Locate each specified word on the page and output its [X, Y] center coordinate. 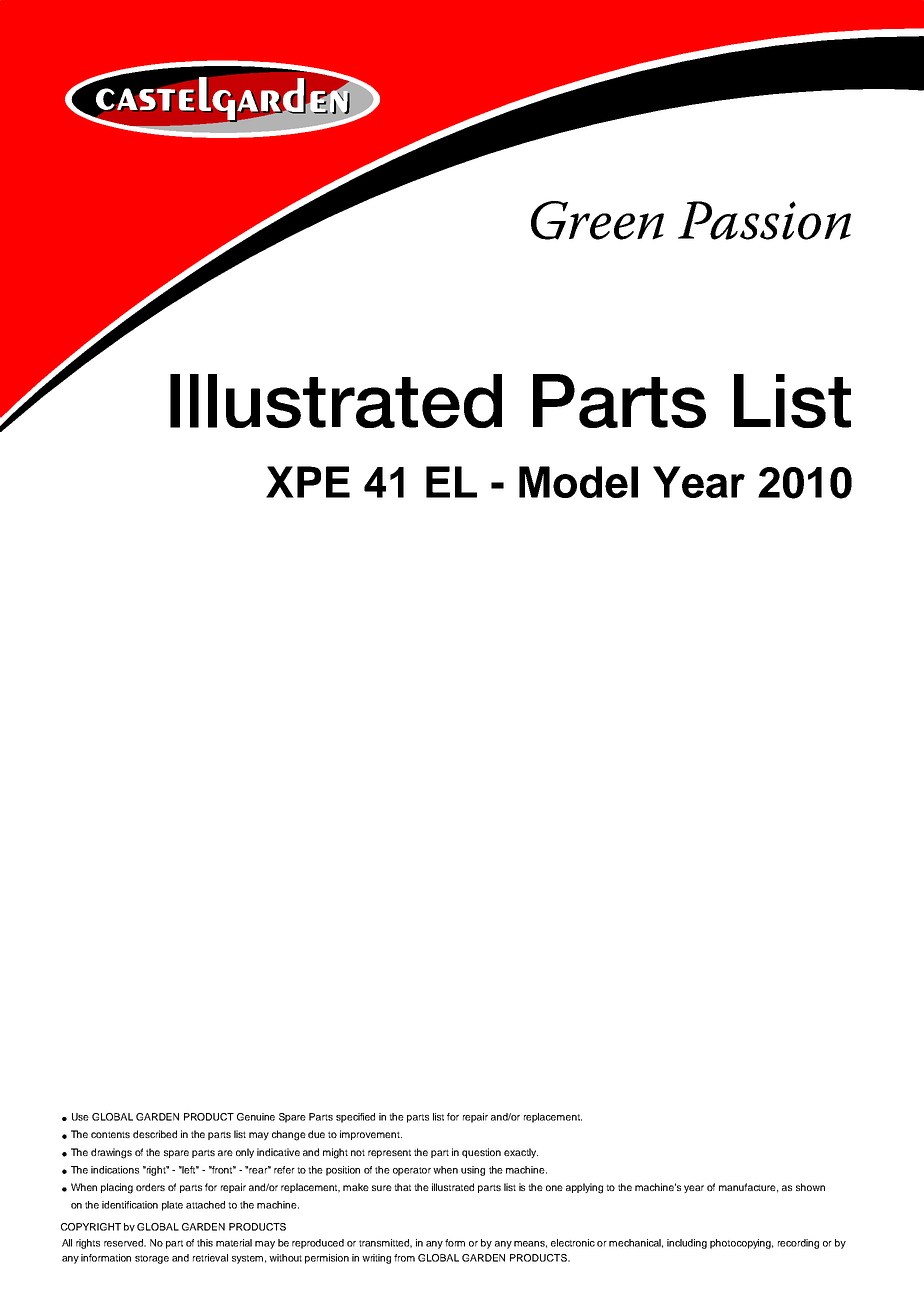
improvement [371, 1135]
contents [110, 1134]
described [155, 1134]
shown [810, 1187]
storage [152, 1259]
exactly [521, 1153]
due [316, 1134]
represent [389, 1153]
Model [578, 482]
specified [355, 1118]
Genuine [256, 1117]
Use [80, 1117]
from [404, 1258]
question [481, 1153]
